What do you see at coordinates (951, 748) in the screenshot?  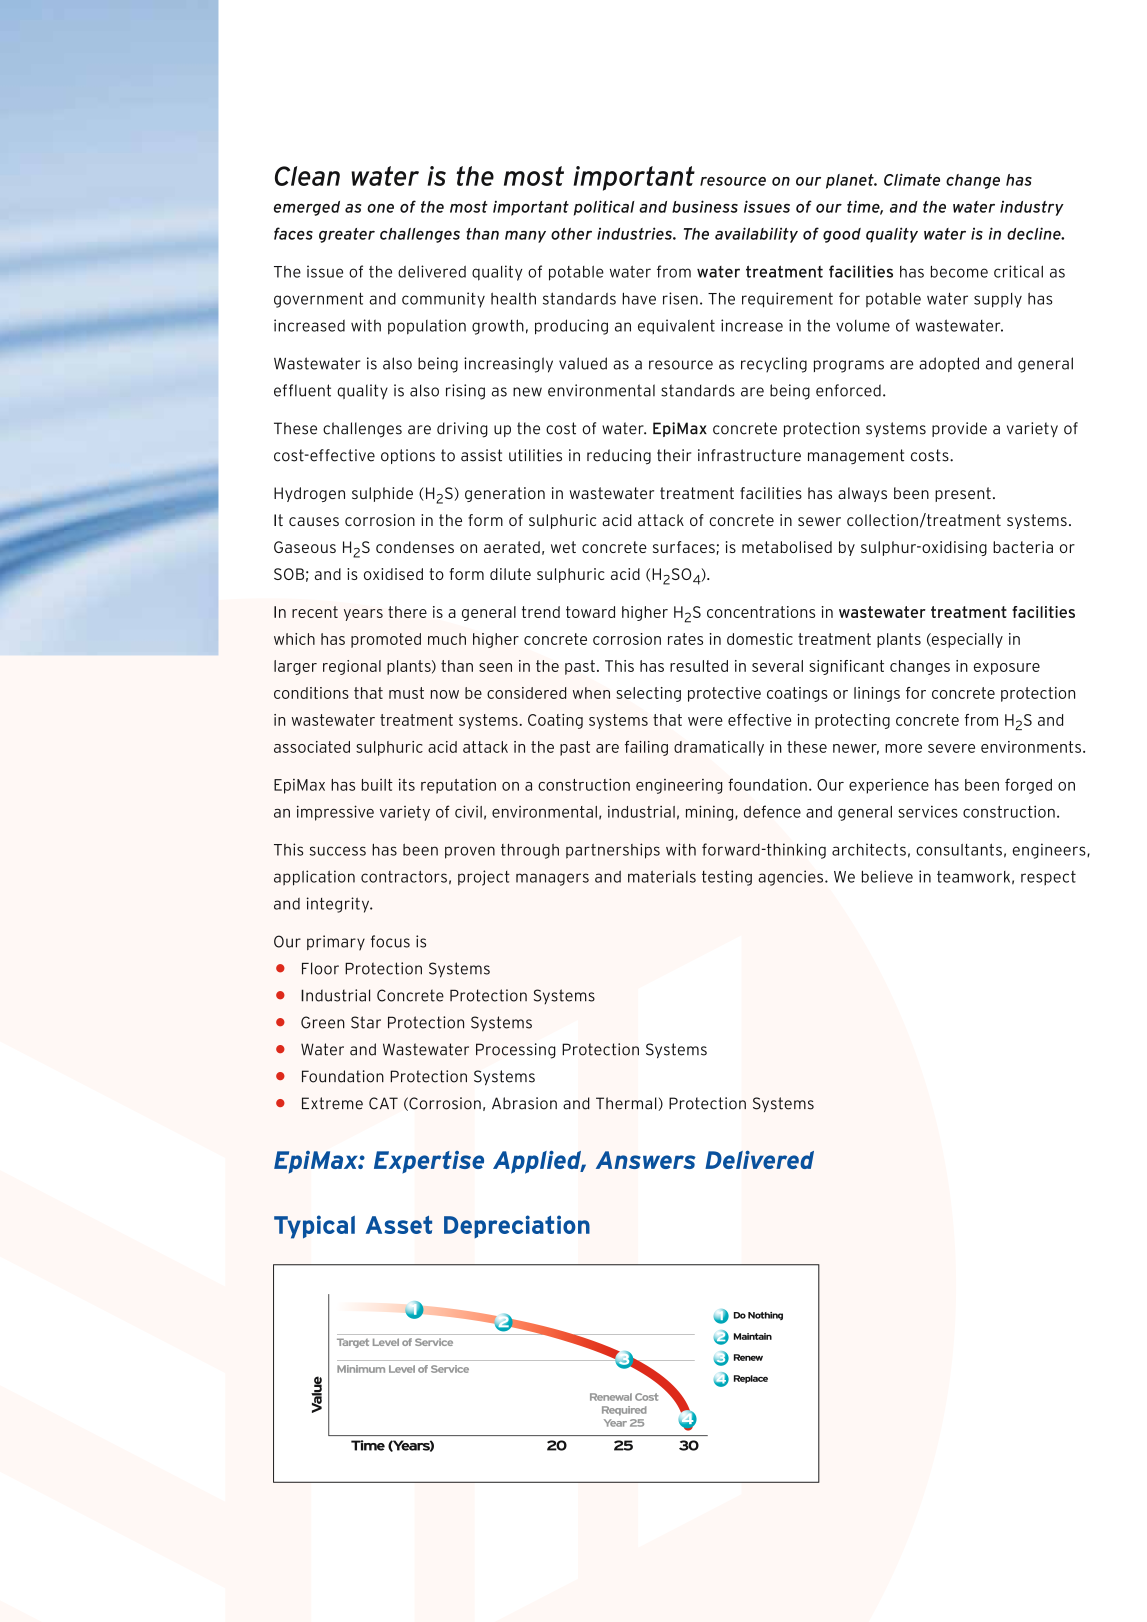 I see `severe` at bounding box center [951, 748].
